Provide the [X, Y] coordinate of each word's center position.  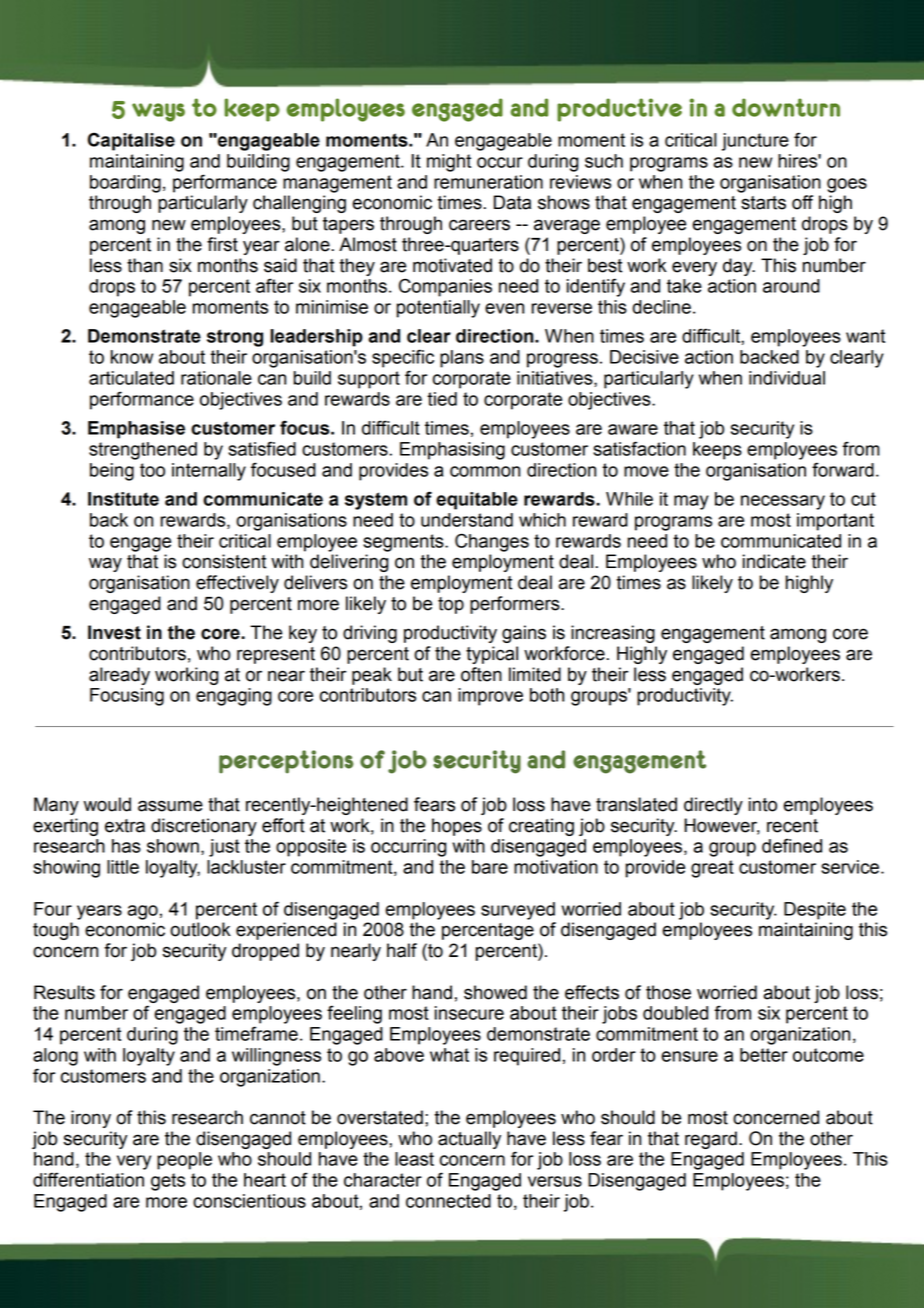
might [449, 163]
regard [711, 1140]
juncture [755, 142]
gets [168, 1182]
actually [469, 1140]
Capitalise [131, 141]
